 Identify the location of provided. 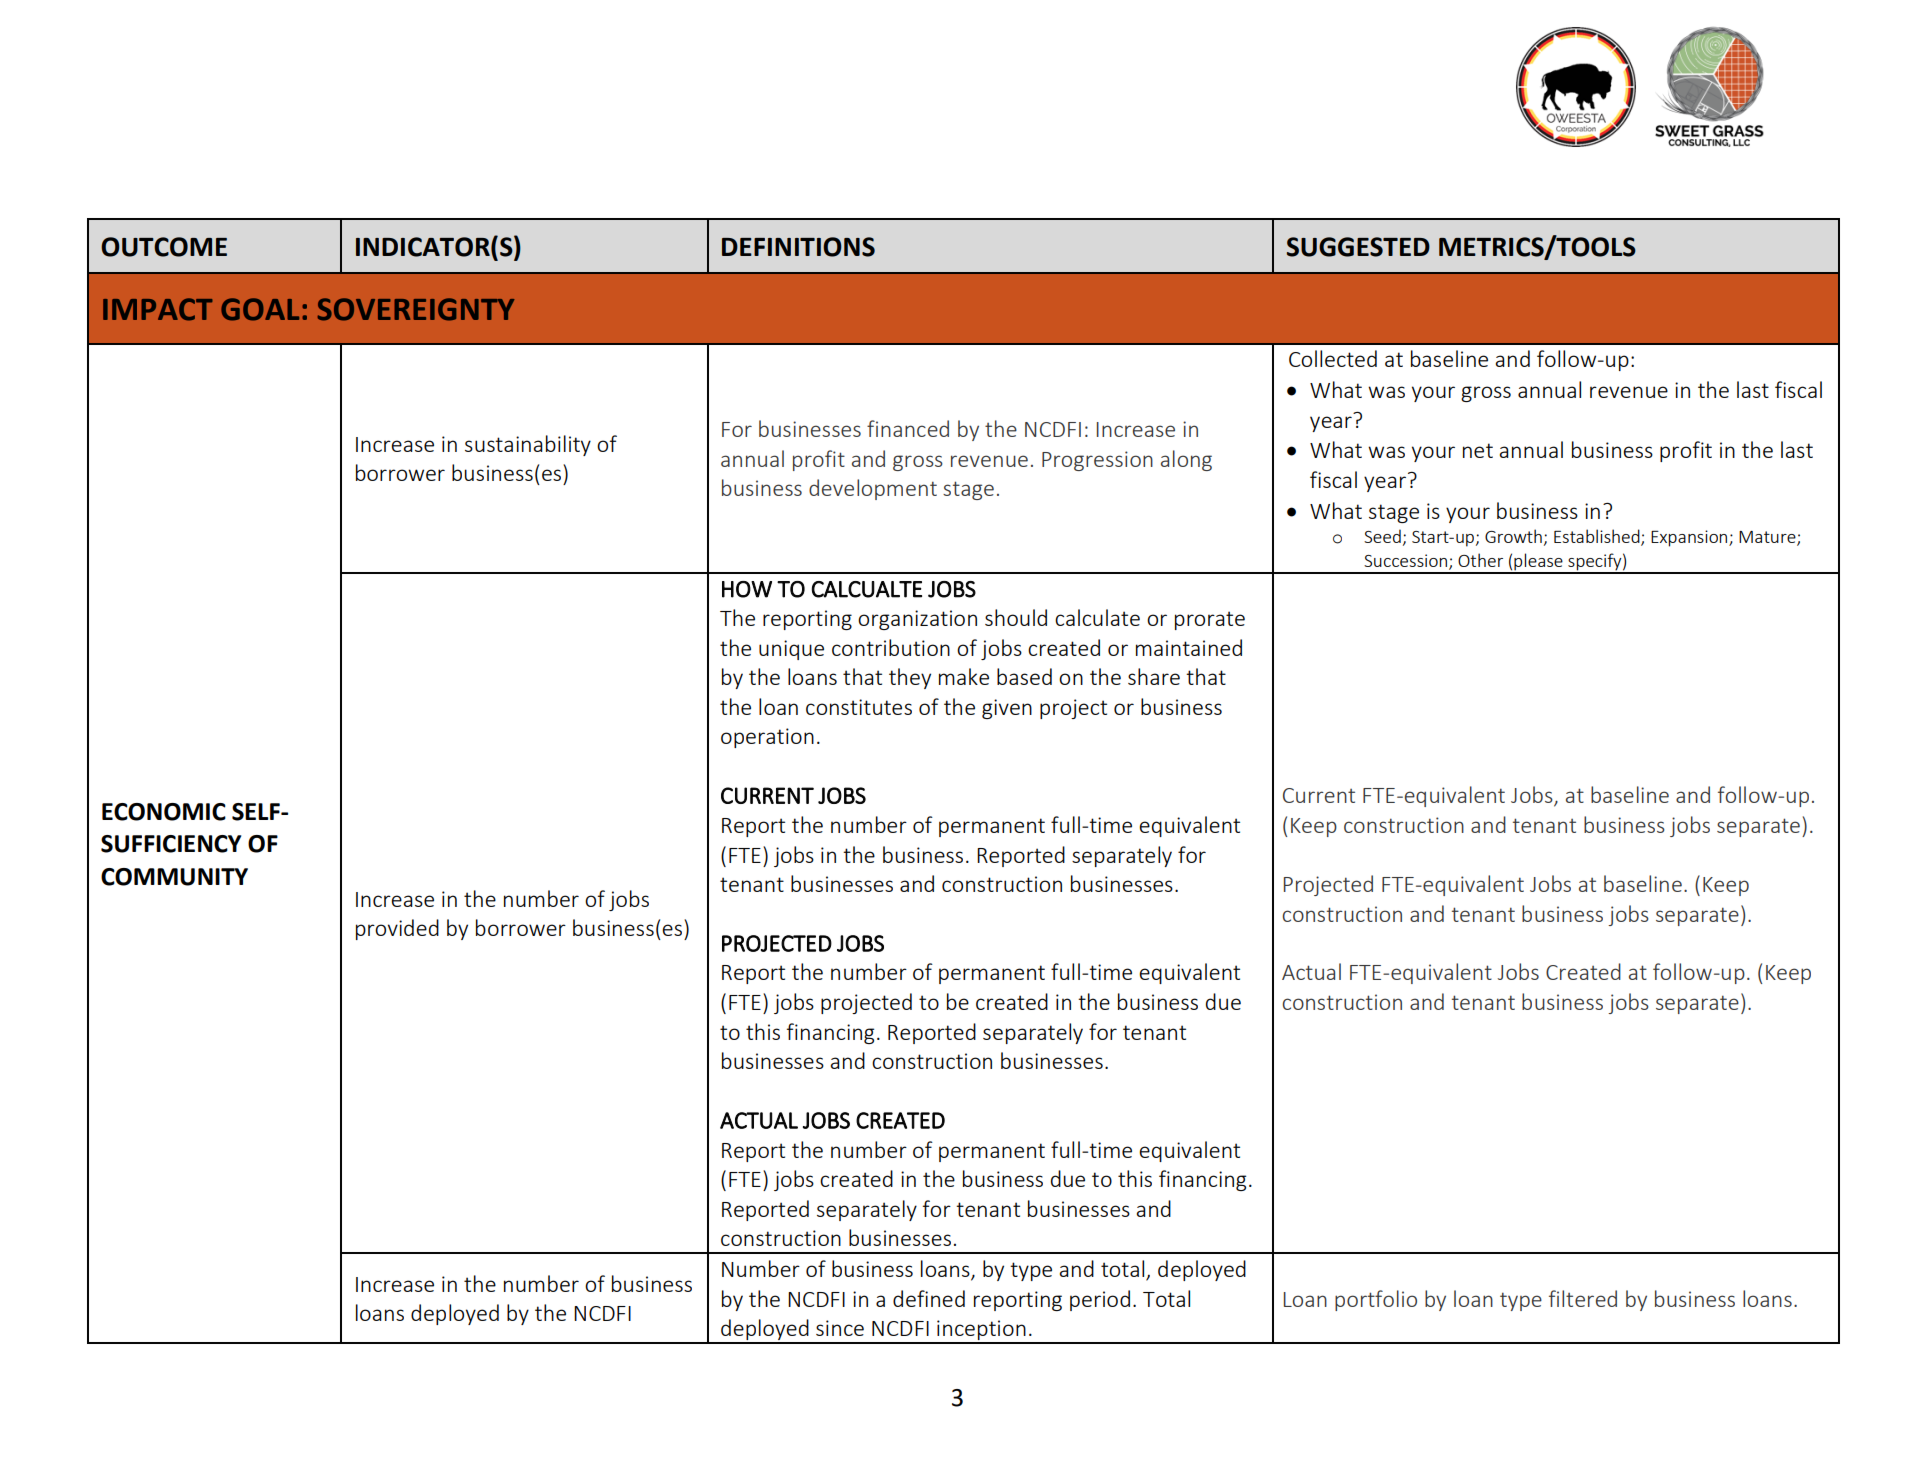
(397, 929).
